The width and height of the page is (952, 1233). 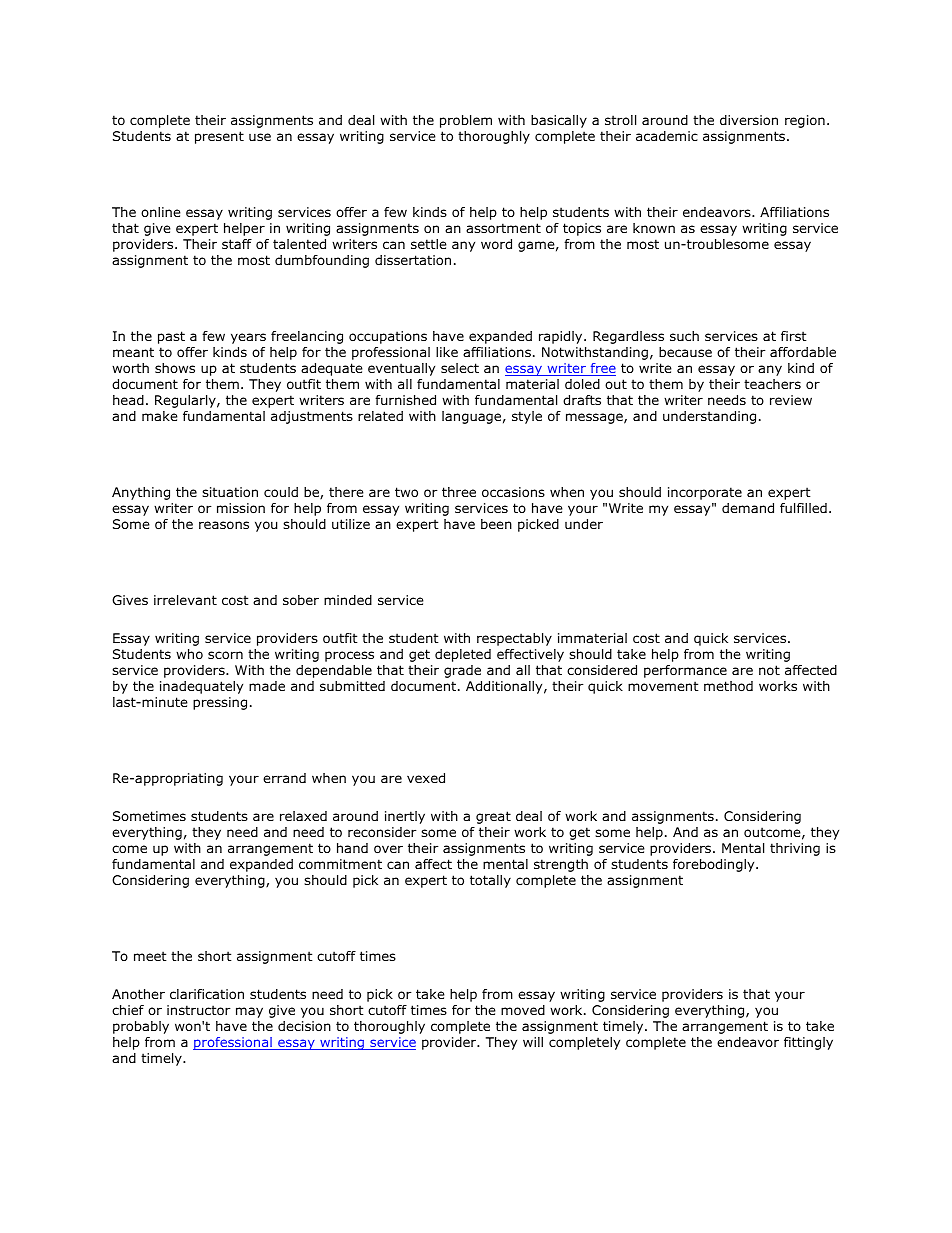 I want to click on moved, so click(x=523, y=1010).
